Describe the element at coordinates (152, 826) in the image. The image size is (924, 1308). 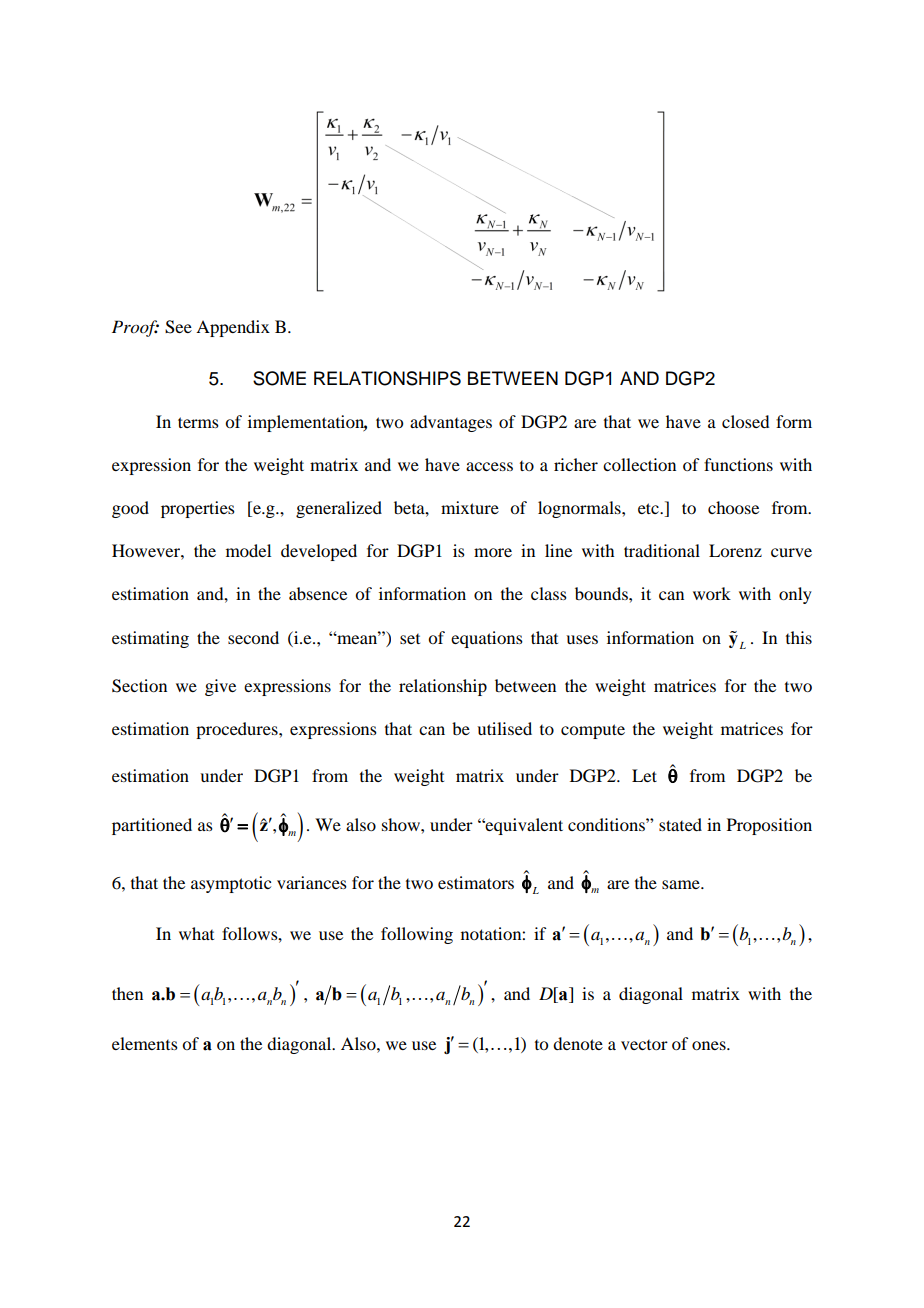
I see `partitioned` at that location.
